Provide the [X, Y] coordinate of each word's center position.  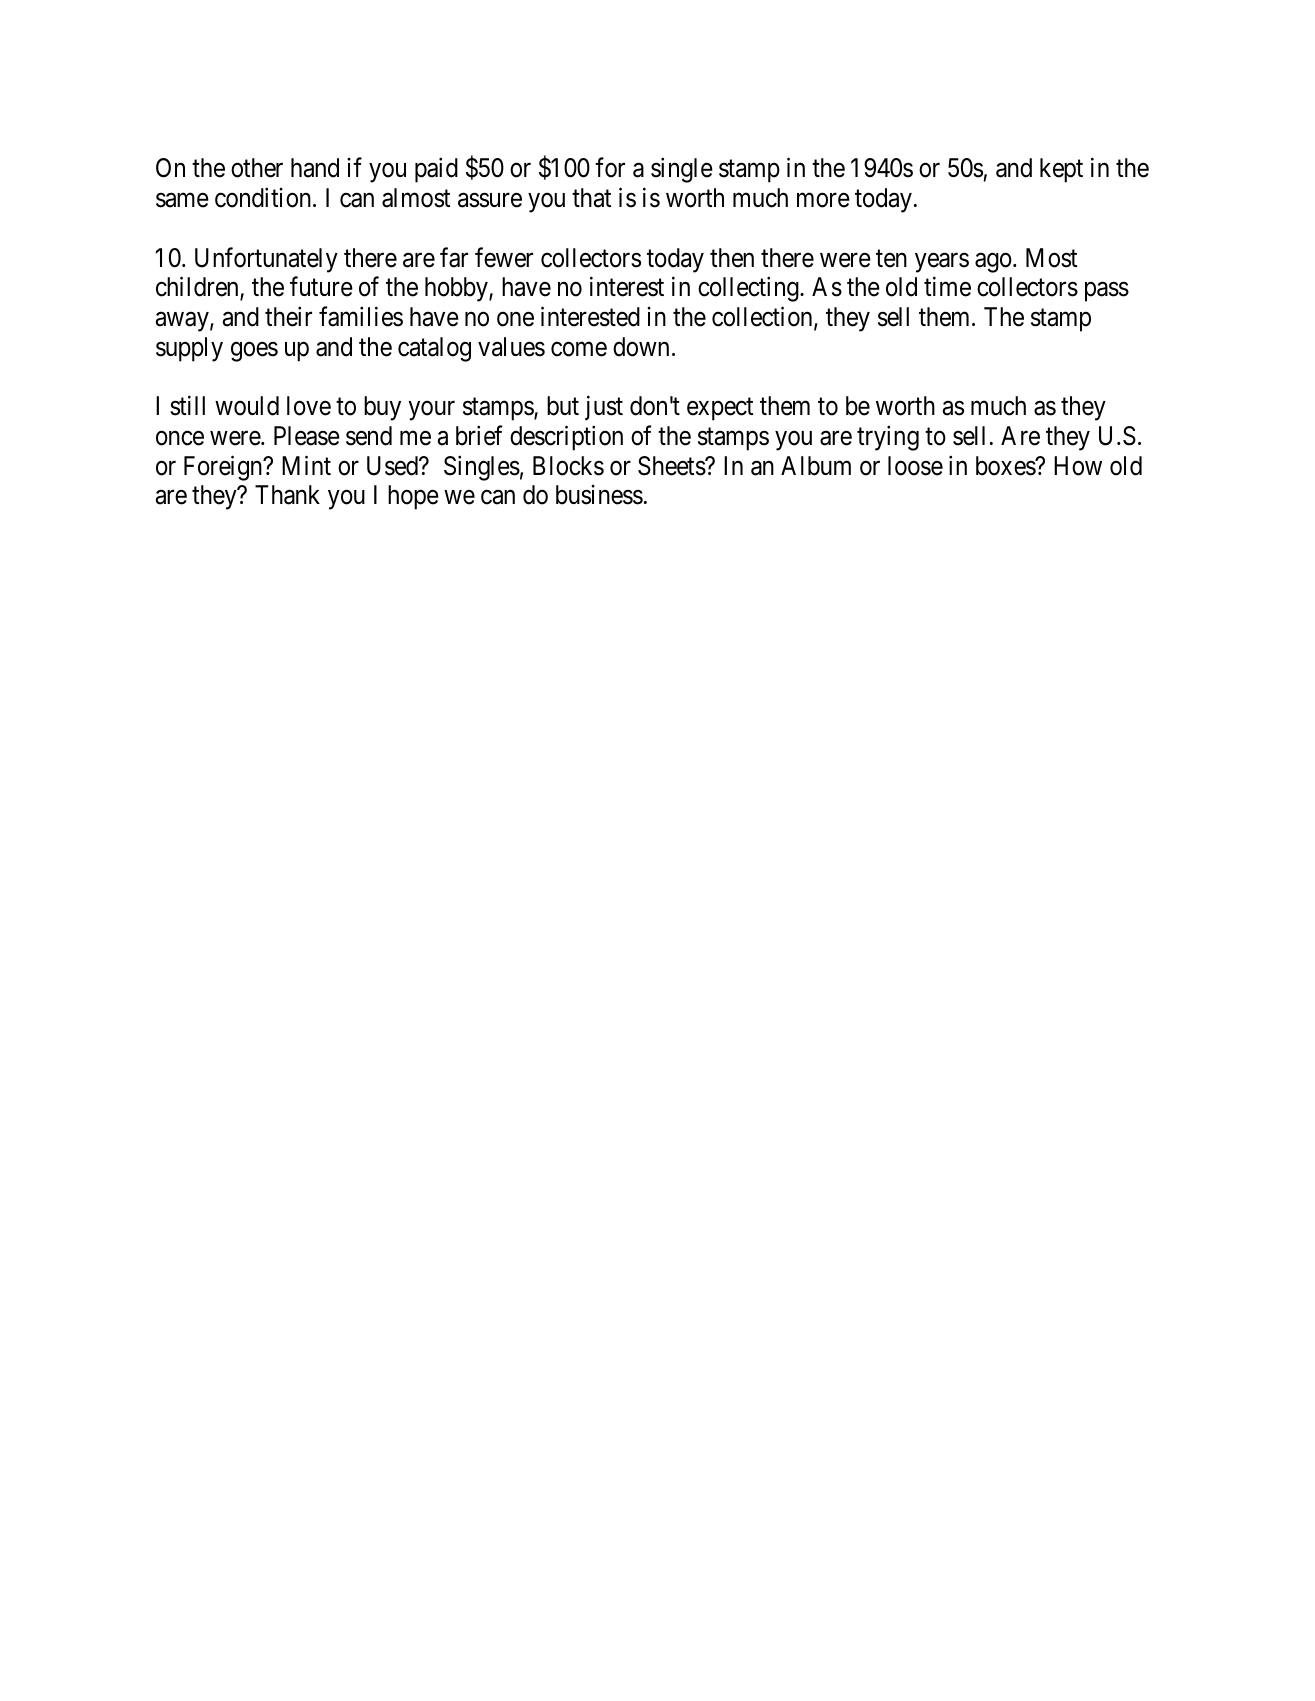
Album [816, 466]
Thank [287, 495]
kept [1061, 170]
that [591, 198]
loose [915, 466]
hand [315, 168]
